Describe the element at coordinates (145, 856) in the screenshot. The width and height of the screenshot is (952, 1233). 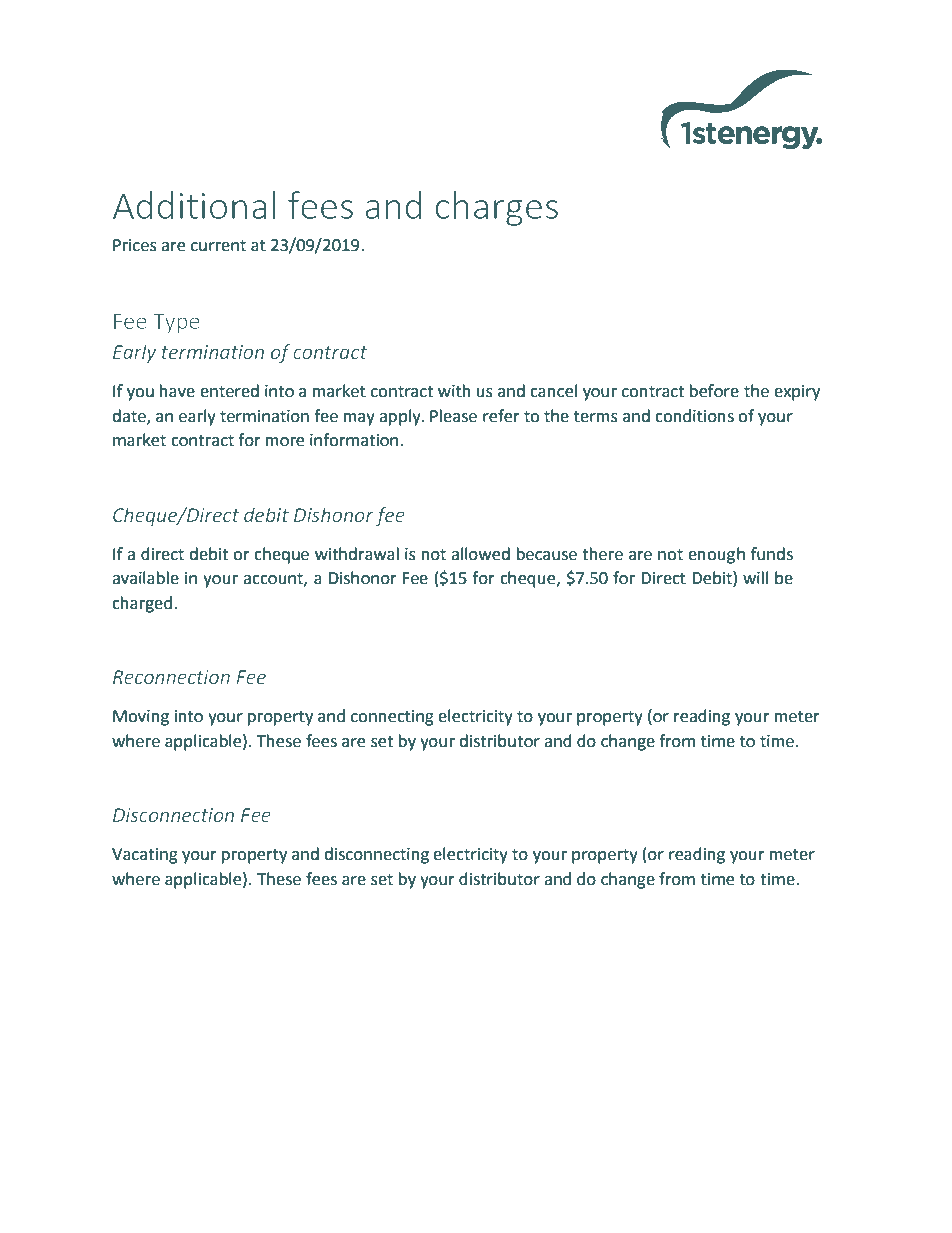
I see `Vacating` at that location.
